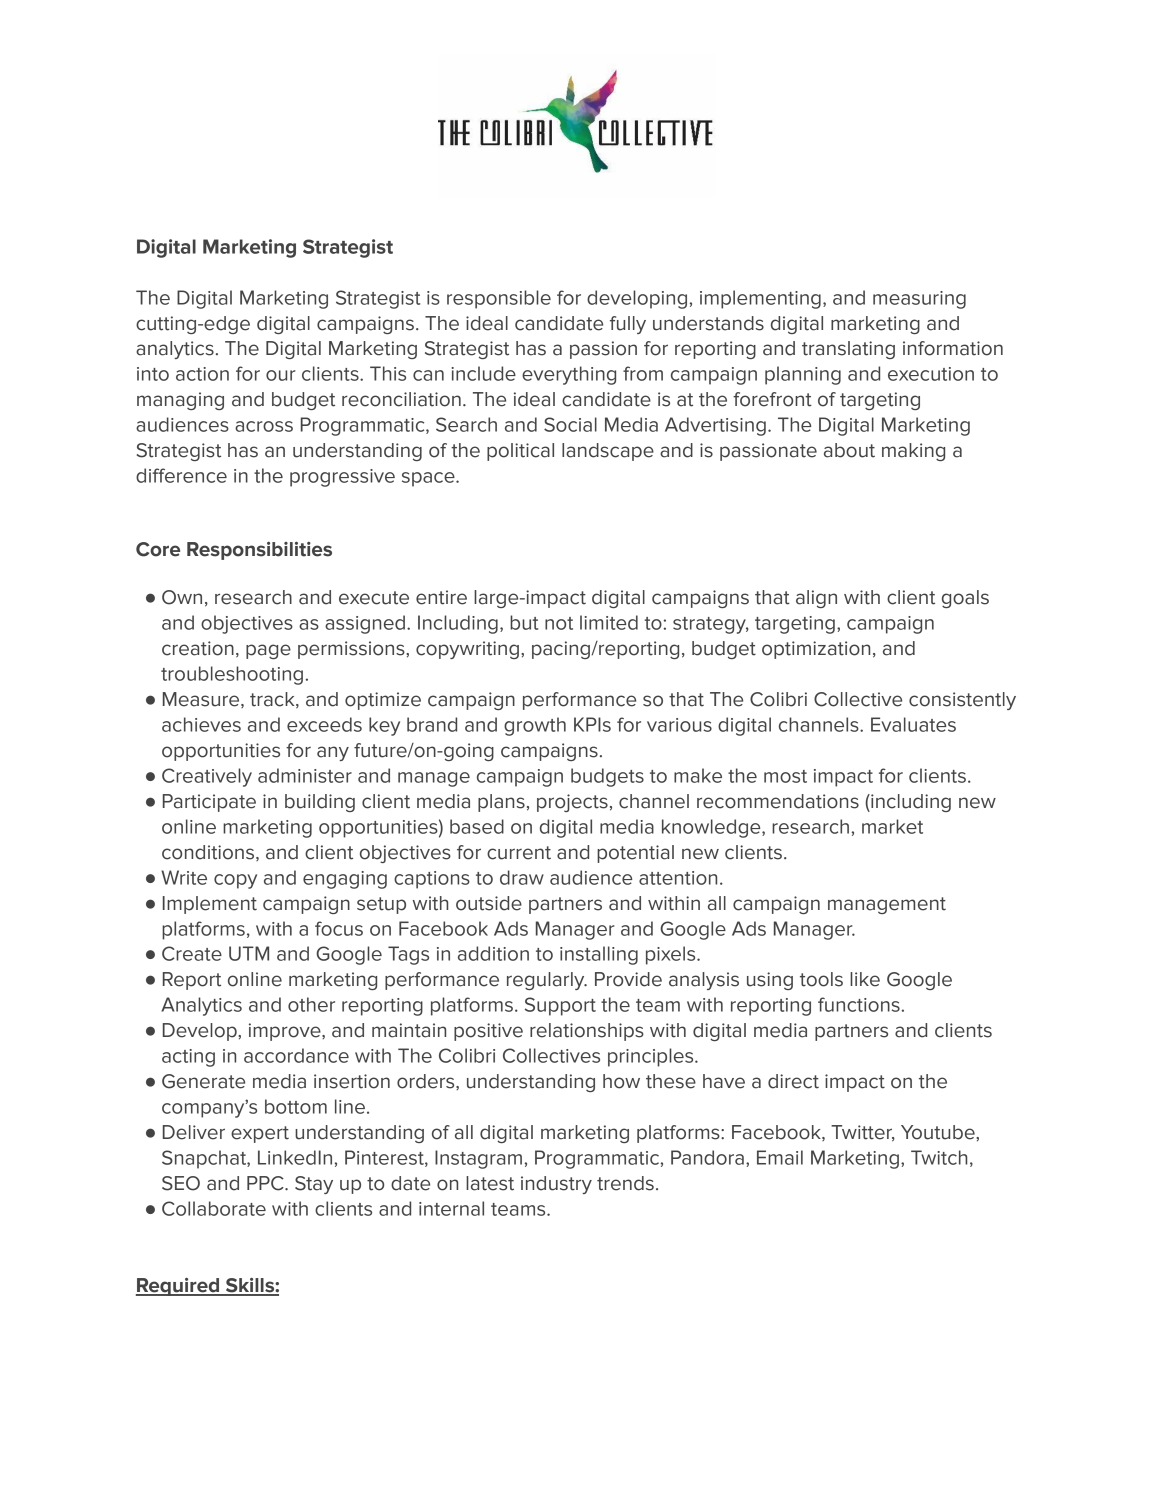  Describe the element at coordinates (939, 1157) in the image. I see `Twitch` at that location.
